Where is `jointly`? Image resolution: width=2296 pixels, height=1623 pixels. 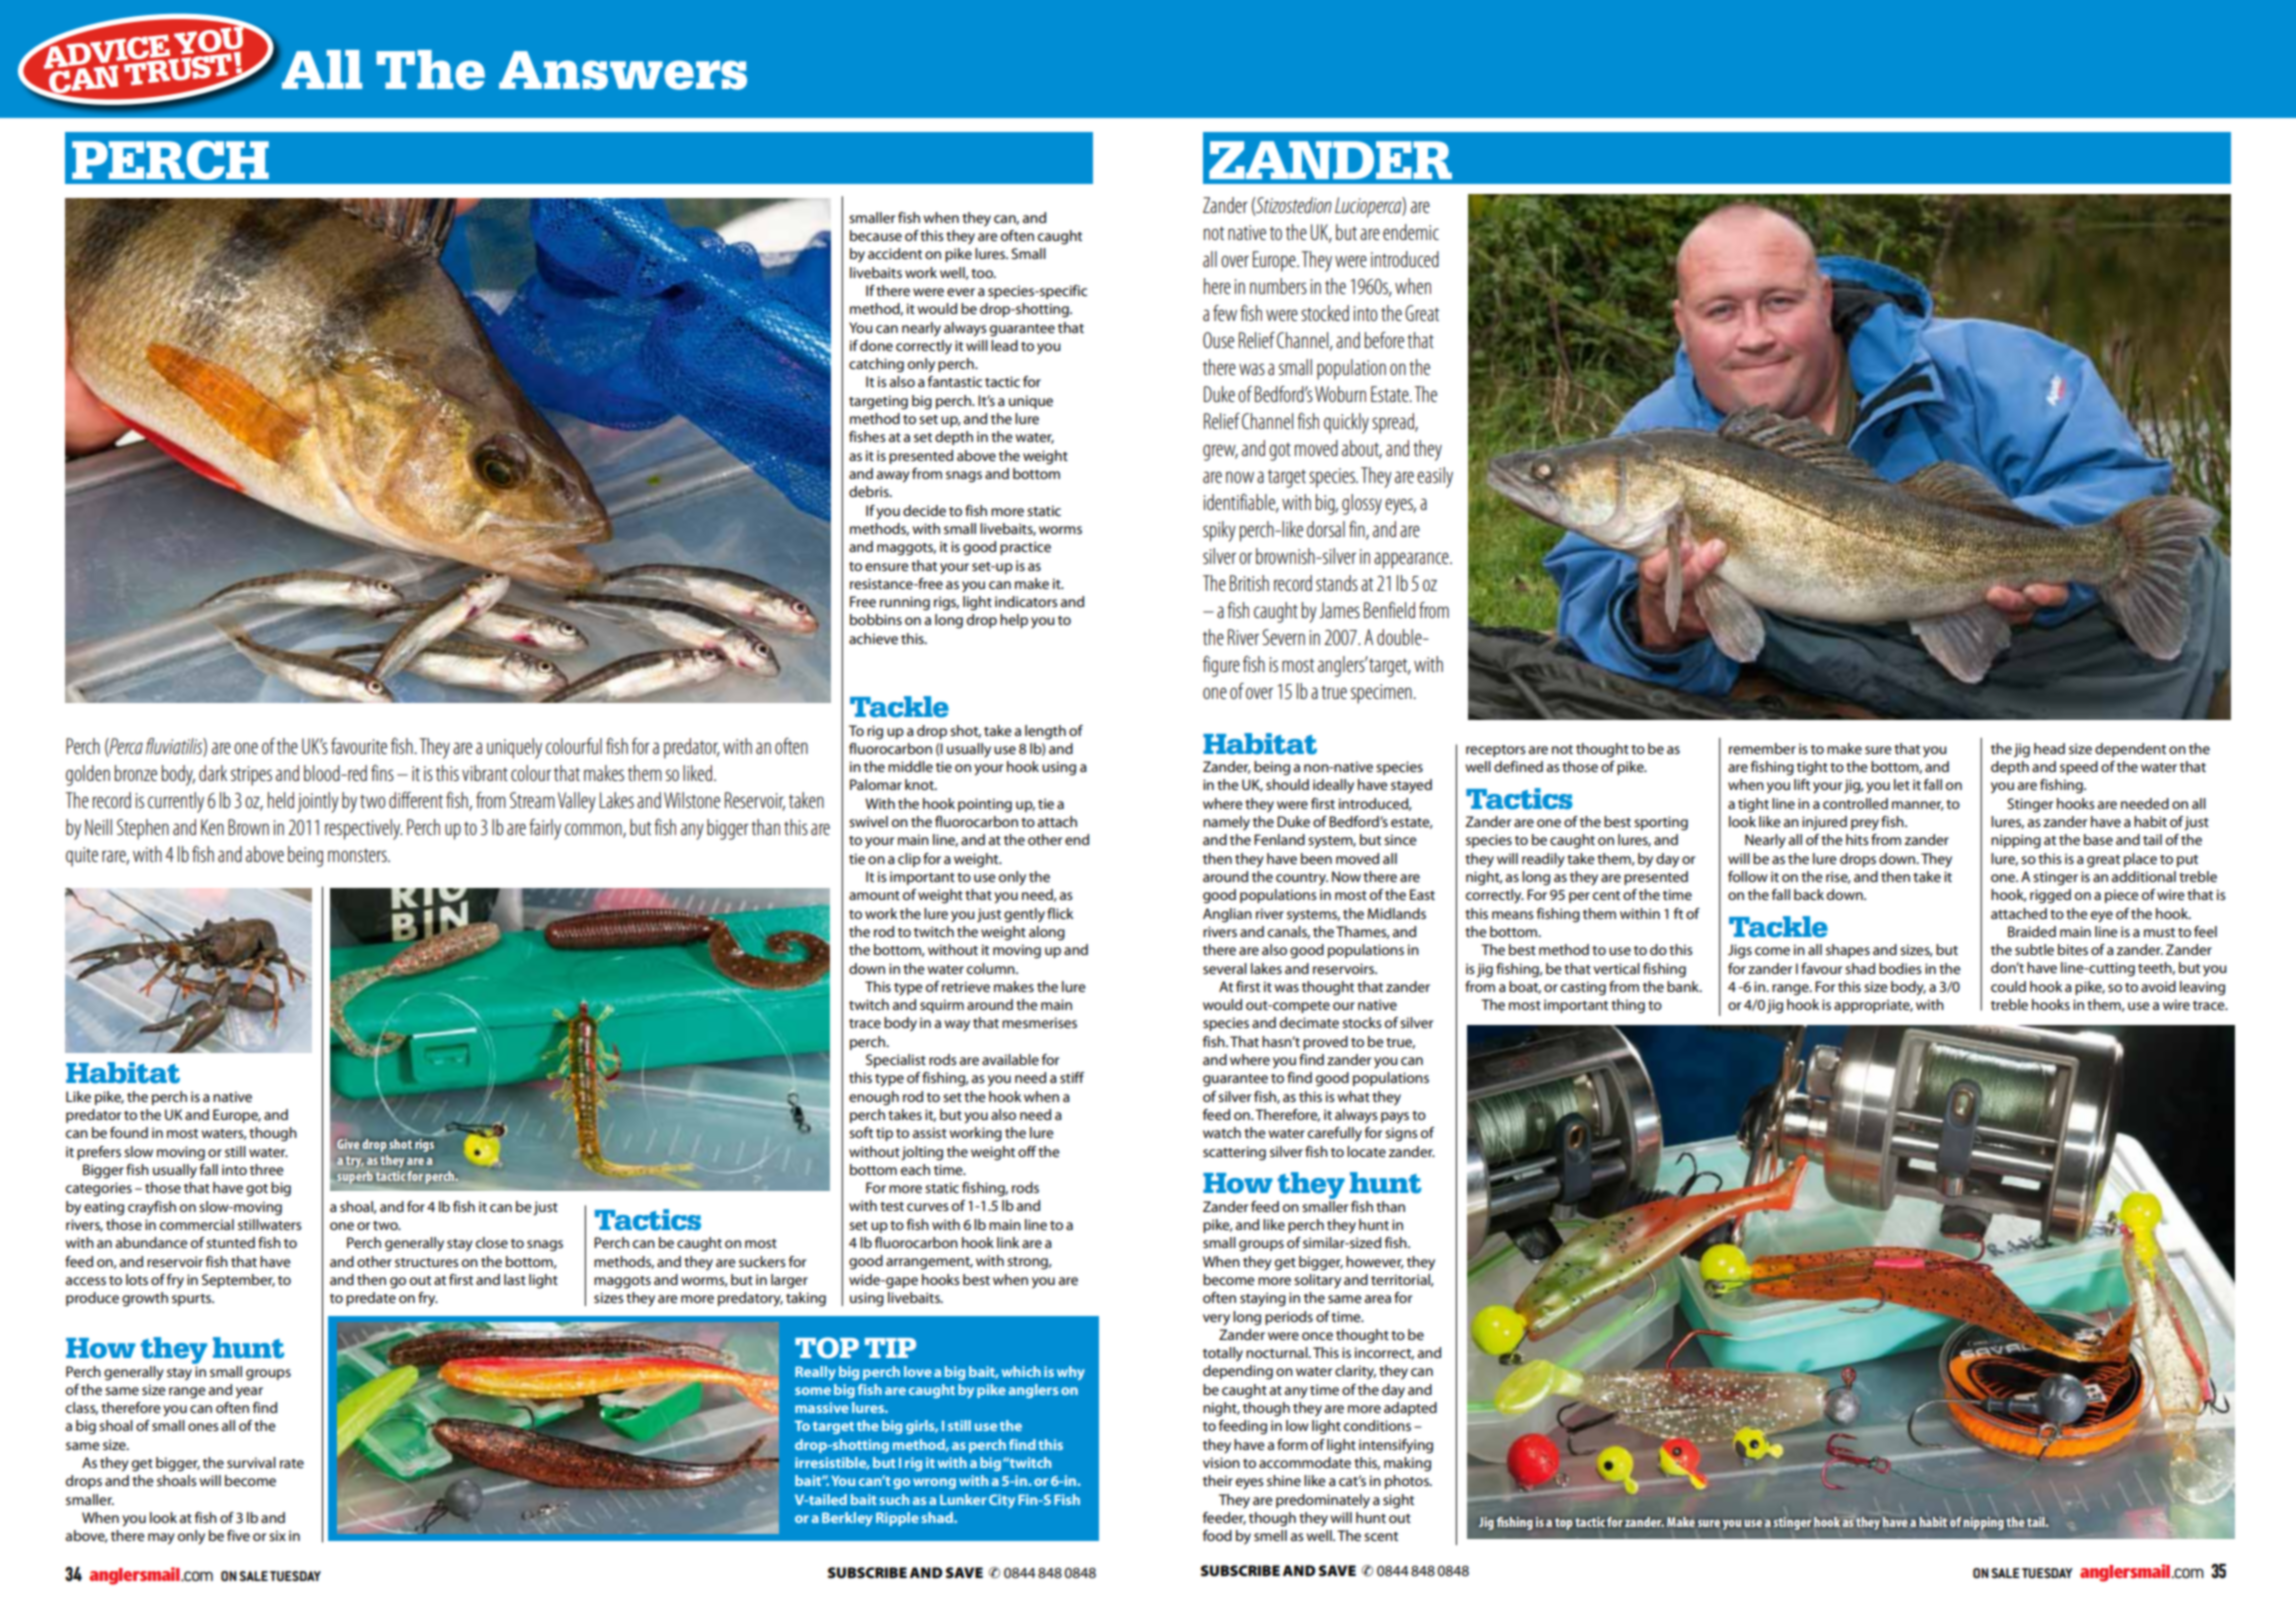
jointly is located at coordinates (318, 802).
